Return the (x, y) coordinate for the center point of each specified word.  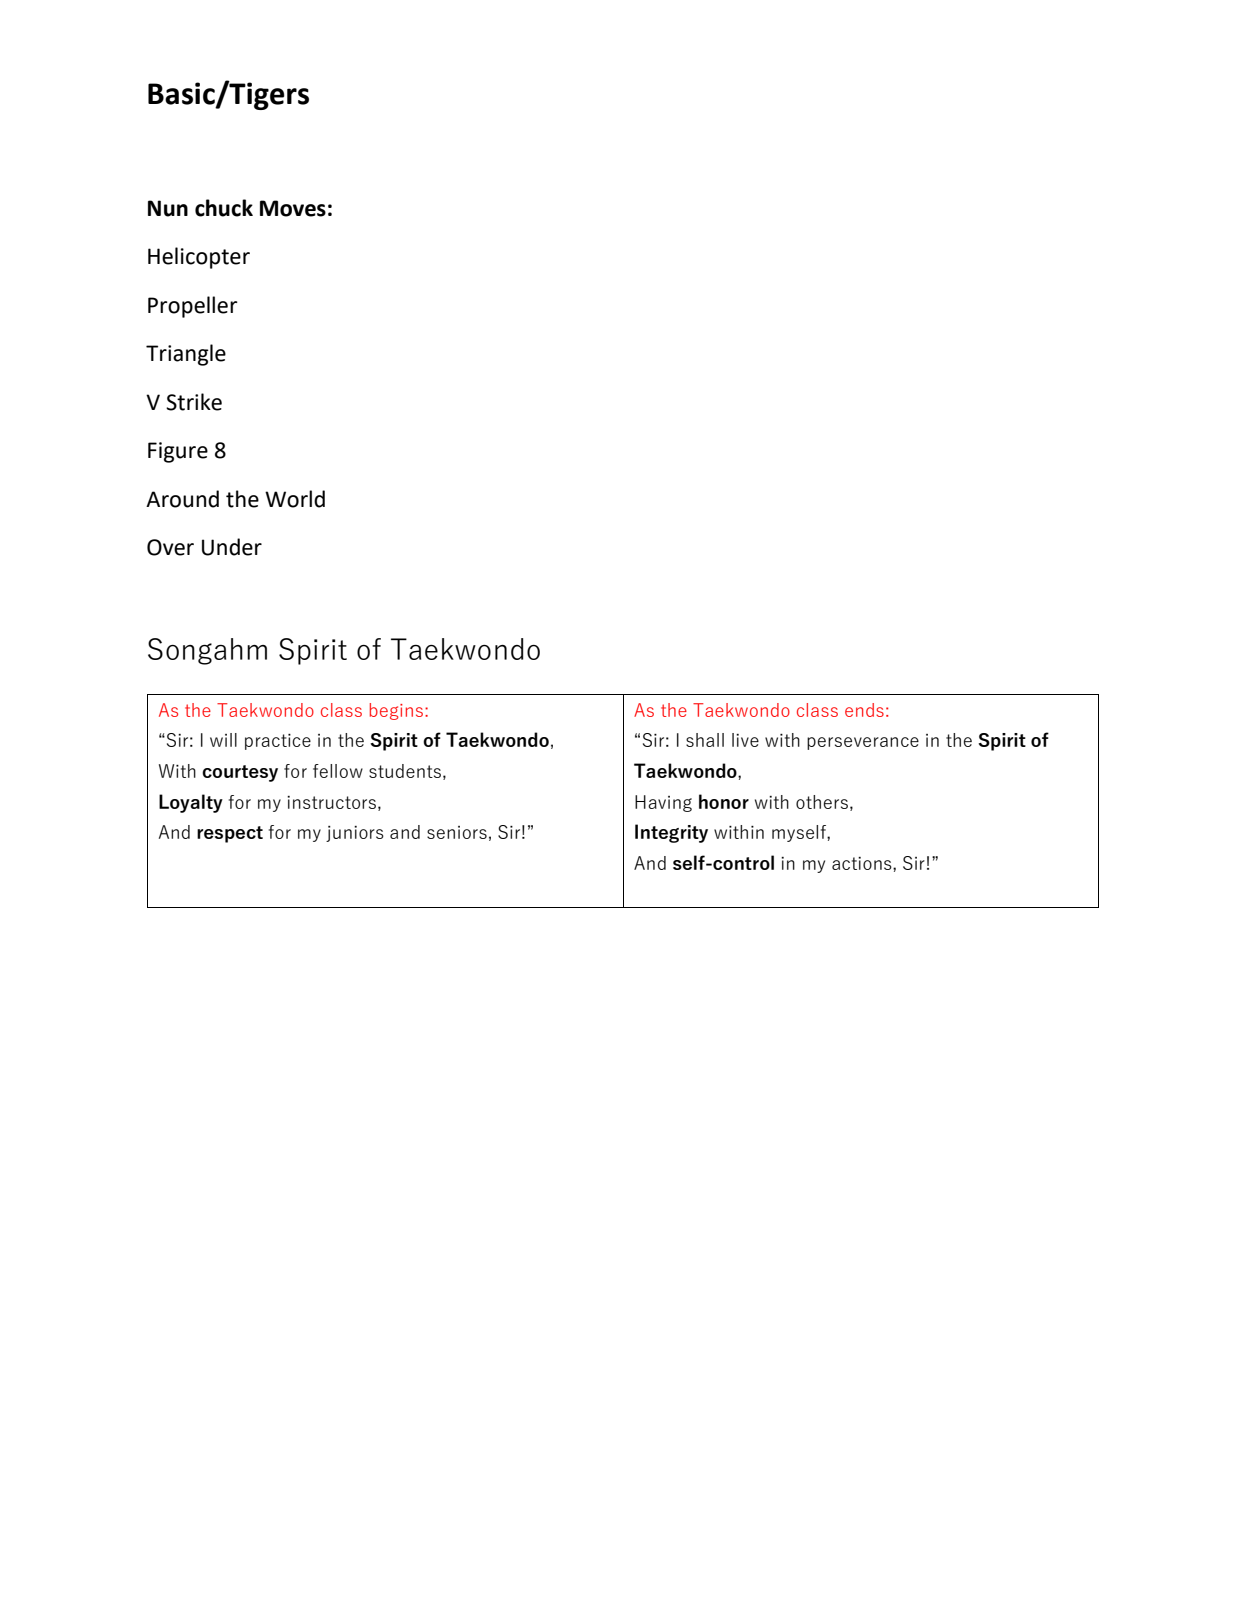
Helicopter (199, 258)
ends (864, 710)
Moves (293, 208)
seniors (457, 832)
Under (232, 547)
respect (230, 834)
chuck (224, 208)
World (295, 499)
